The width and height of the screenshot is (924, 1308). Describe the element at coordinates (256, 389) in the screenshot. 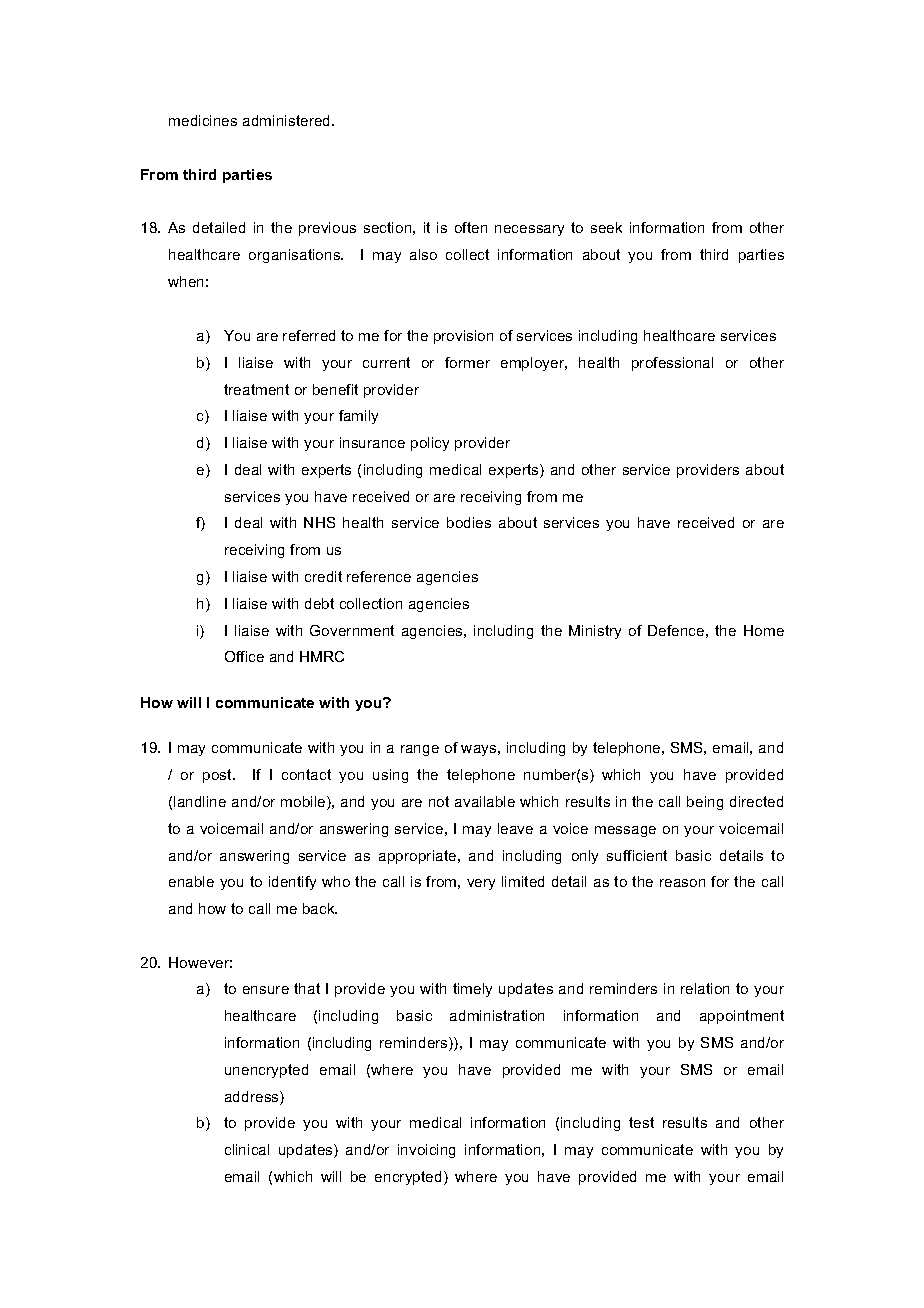

I see `treatment` at that location.
